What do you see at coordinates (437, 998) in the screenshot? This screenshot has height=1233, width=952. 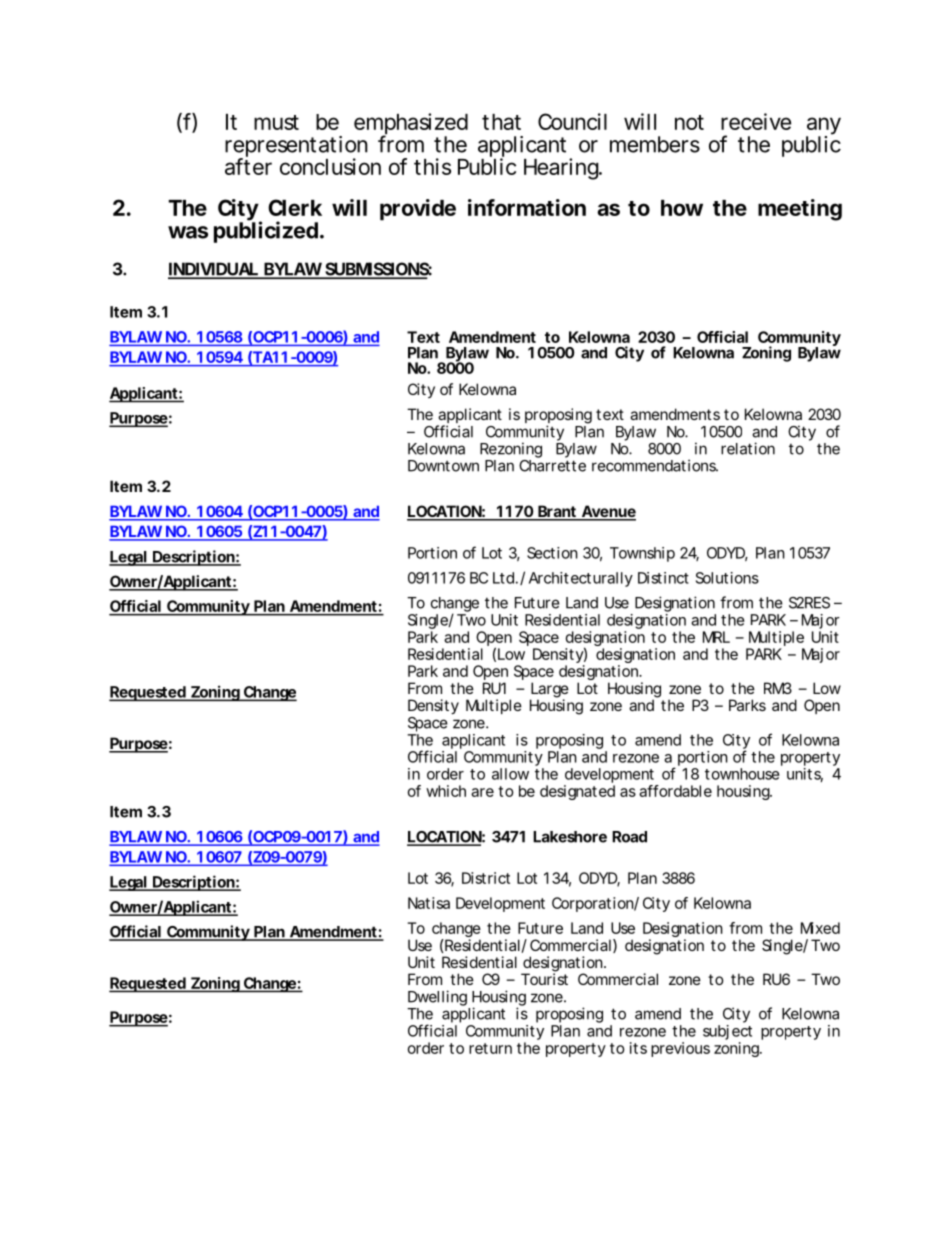 I see `Dwelling` at bounding box center [437, 998].
